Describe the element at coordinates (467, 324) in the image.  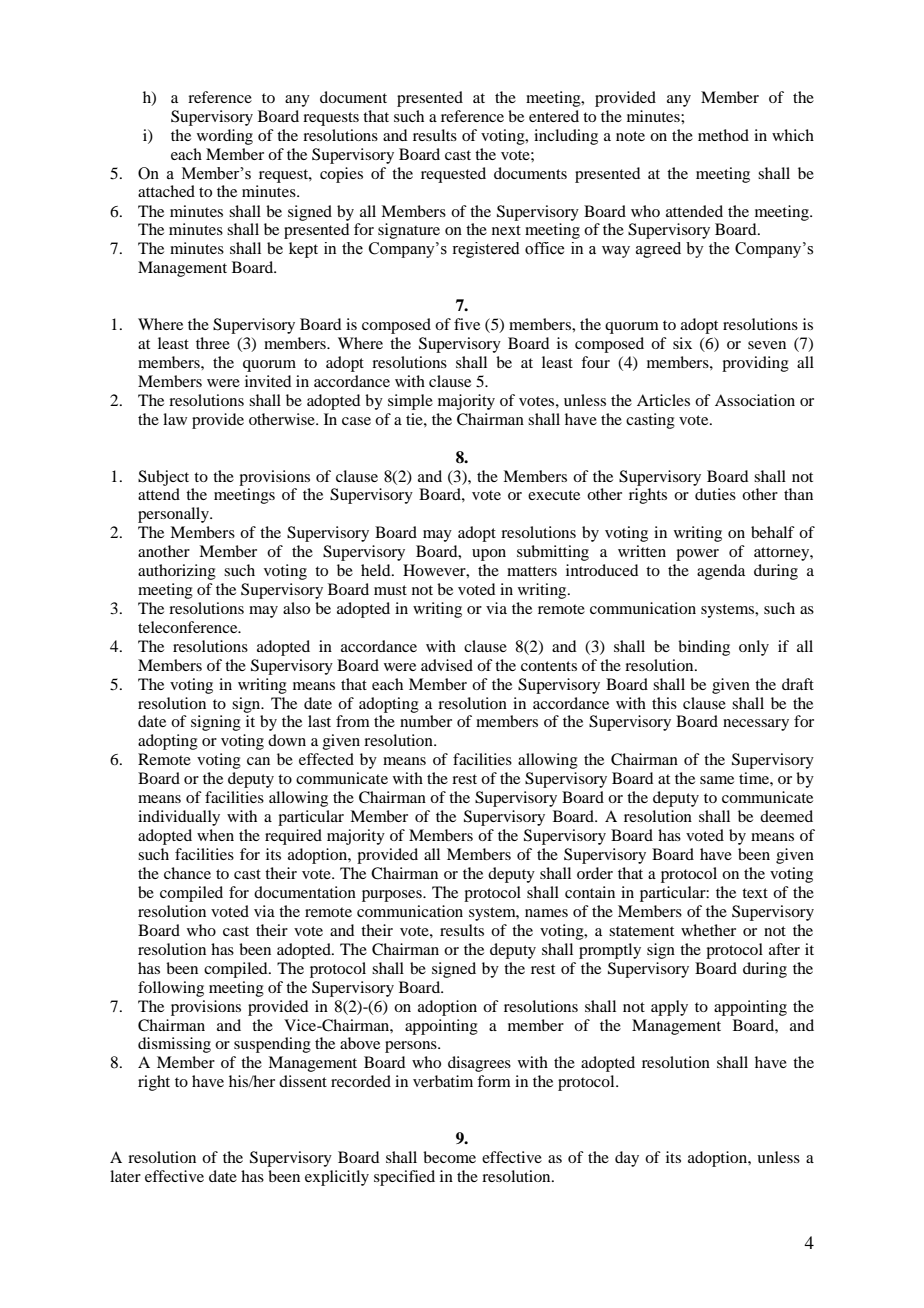
I see `five` at that location.
